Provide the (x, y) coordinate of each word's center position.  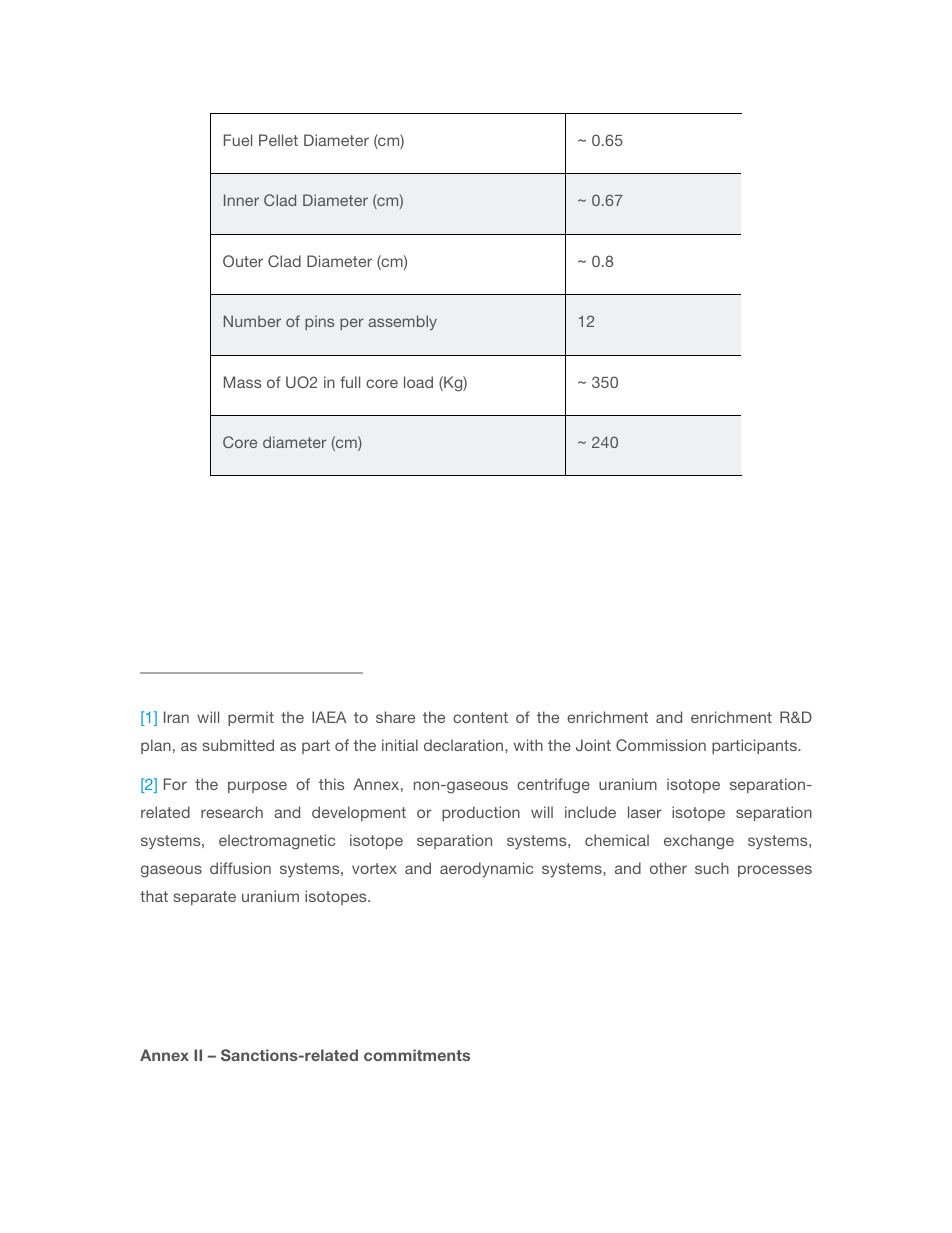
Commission (661, 745)
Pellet (278, 140)
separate (205, 898)
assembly (402, 322)
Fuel (238, 140)
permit (251, 718)
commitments (417, 1055)
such (712, 868)
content (480, 717)
